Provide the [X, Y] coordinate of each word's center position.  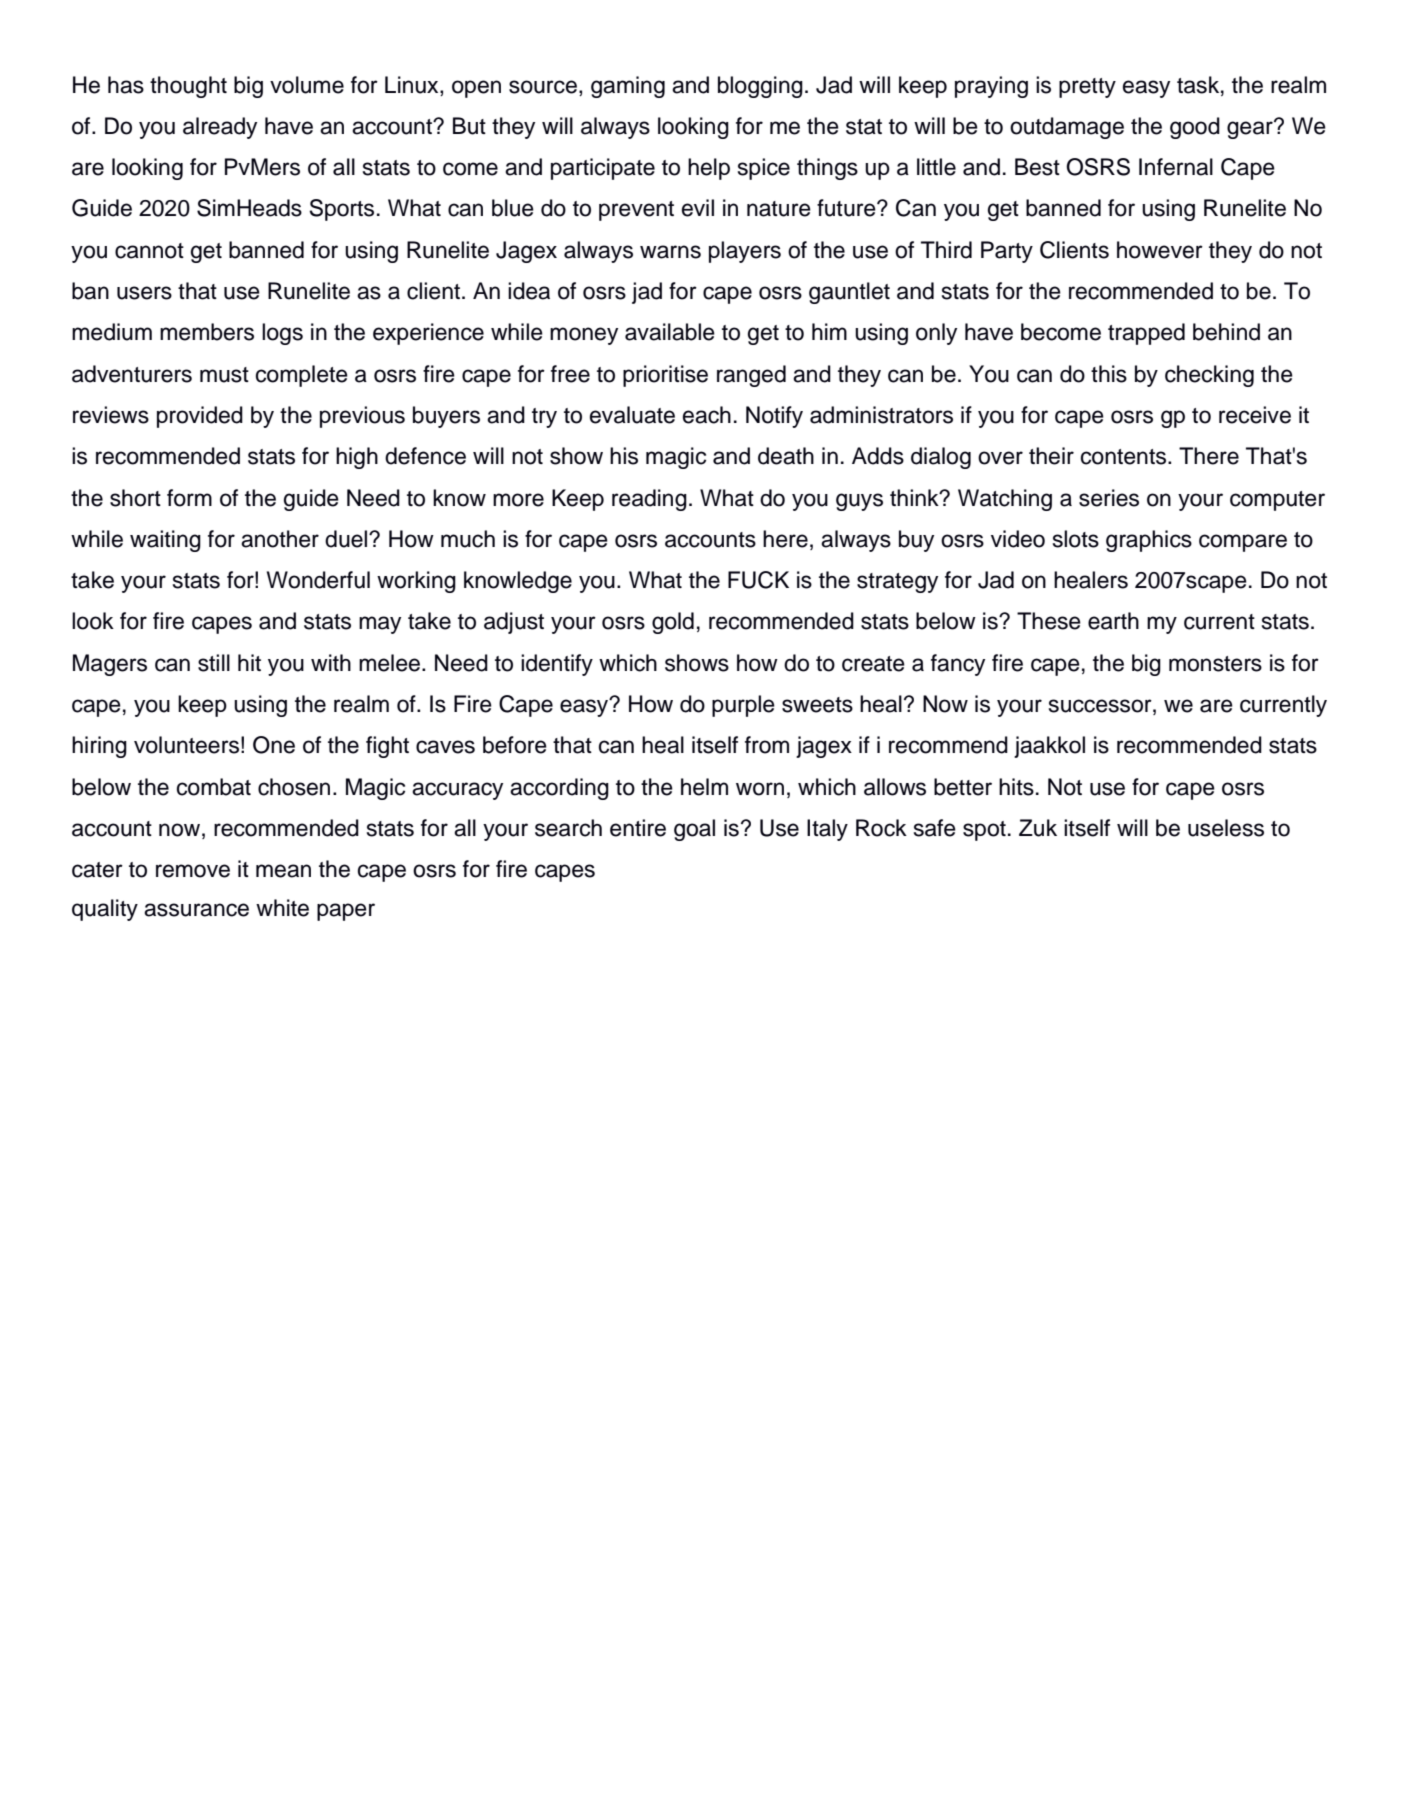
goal [694, 830]
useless [1226, 828]
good [1195, 128]
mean [283, 871]
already [220, 128]
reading [649, 500]
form [189, 498]
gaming [628, 87]
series [1109, 498]
